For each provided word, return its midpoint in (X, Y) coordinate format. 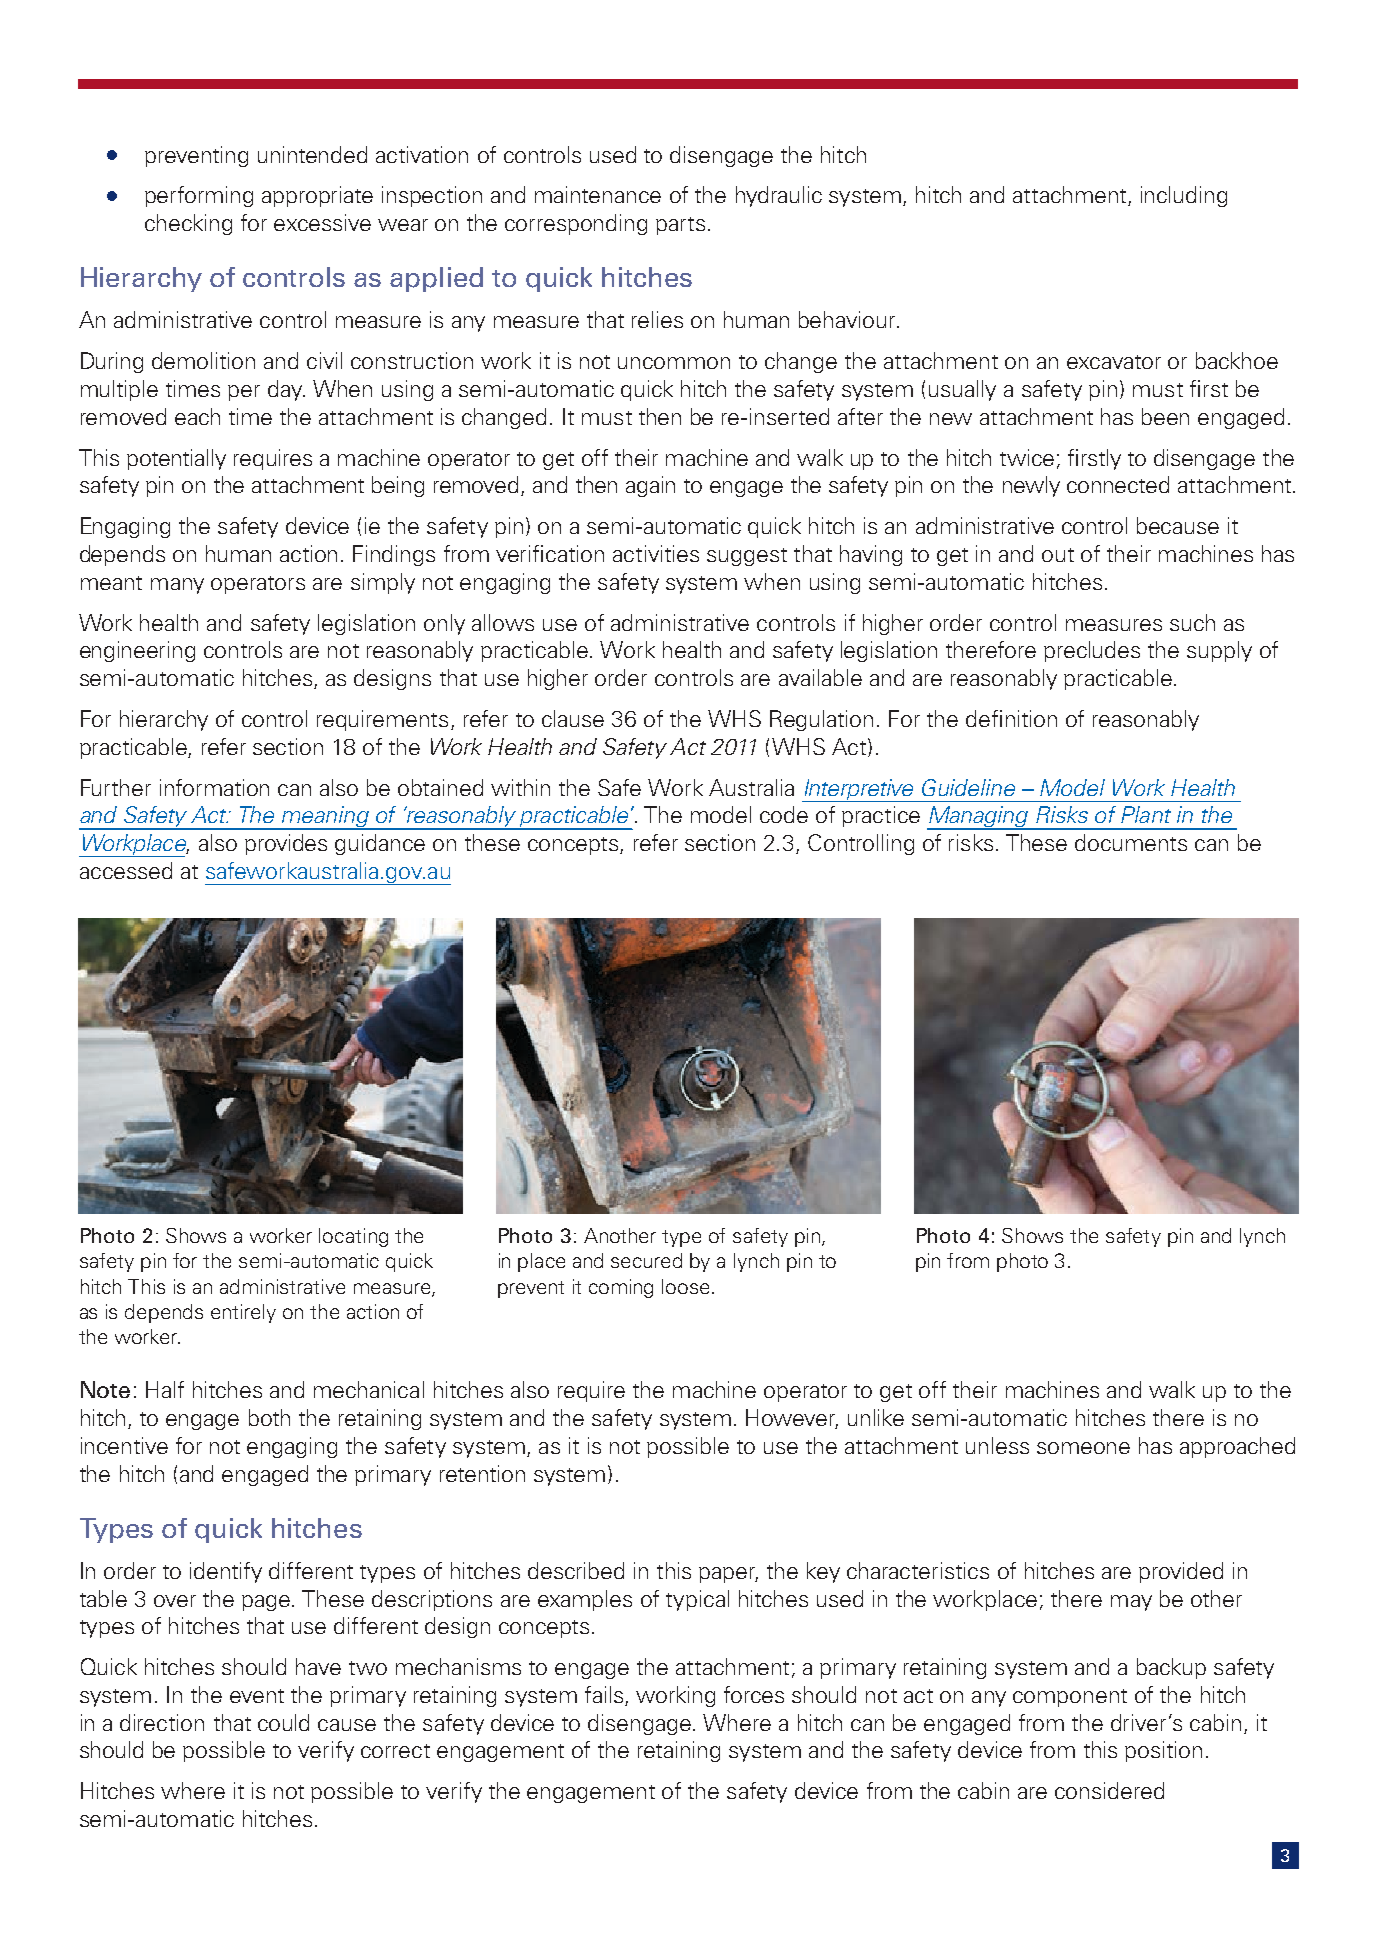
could (283, 1722)
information (214, 787)
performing (199, 196)
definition (1011, 718)
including (1184, 196)
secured (646, 1260)
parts (680, 226)
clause (573, 718)
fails (605, 1696)
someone (1083, 1448)
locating (353, 1237)
